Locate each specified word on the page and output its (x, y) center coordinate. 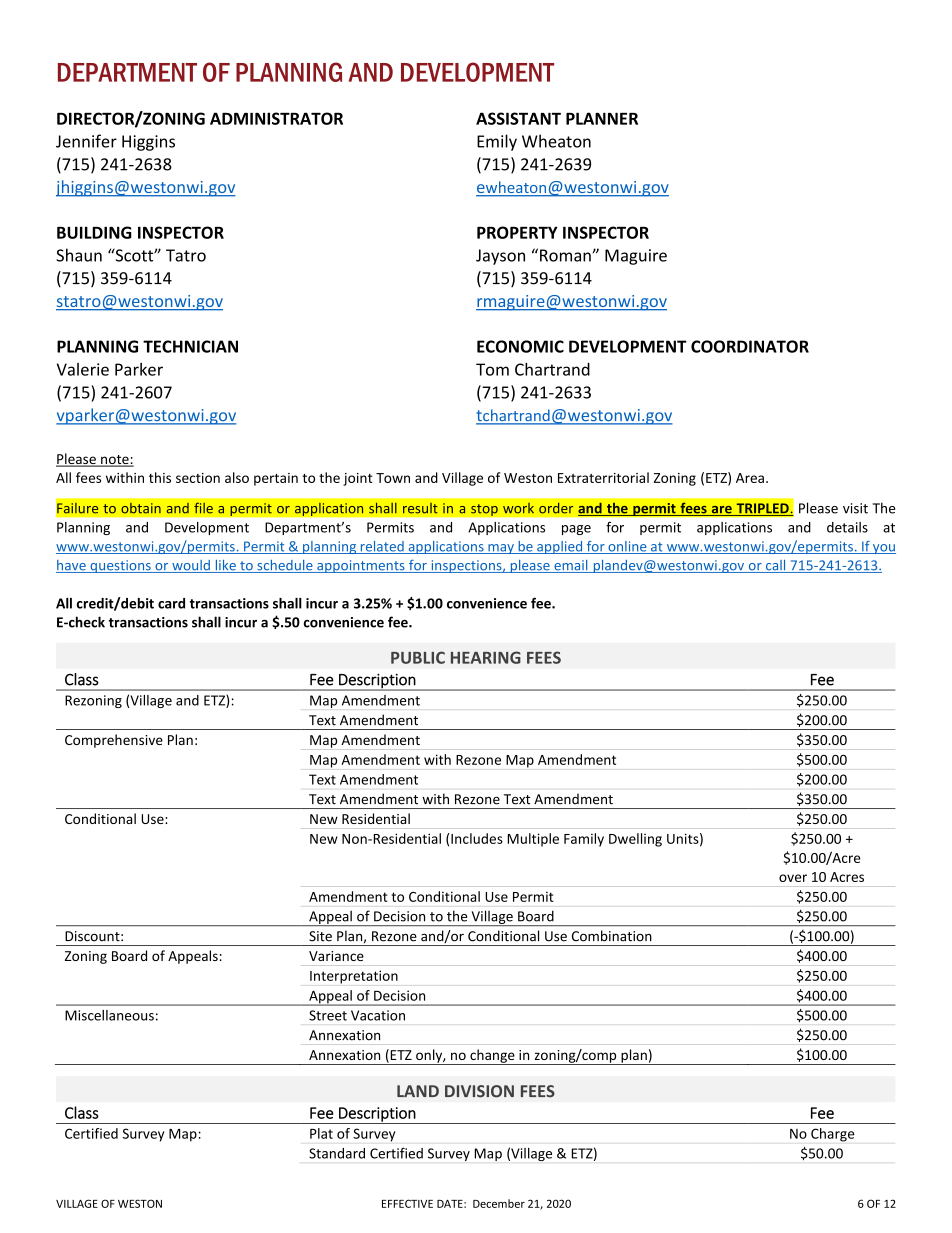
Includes (477, 838)
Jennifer (86, 141)
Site (320, 936)
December (499, 1203)
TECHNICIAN (190, 346)
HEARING (486, 657)
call (775, 566)
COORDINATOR (750, 346)
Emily (497, 142)
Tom (492, 369)
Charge (833, 1135)
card (171, 603)
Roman (566, 255)
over (793, 878)
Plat (321, 1133)
